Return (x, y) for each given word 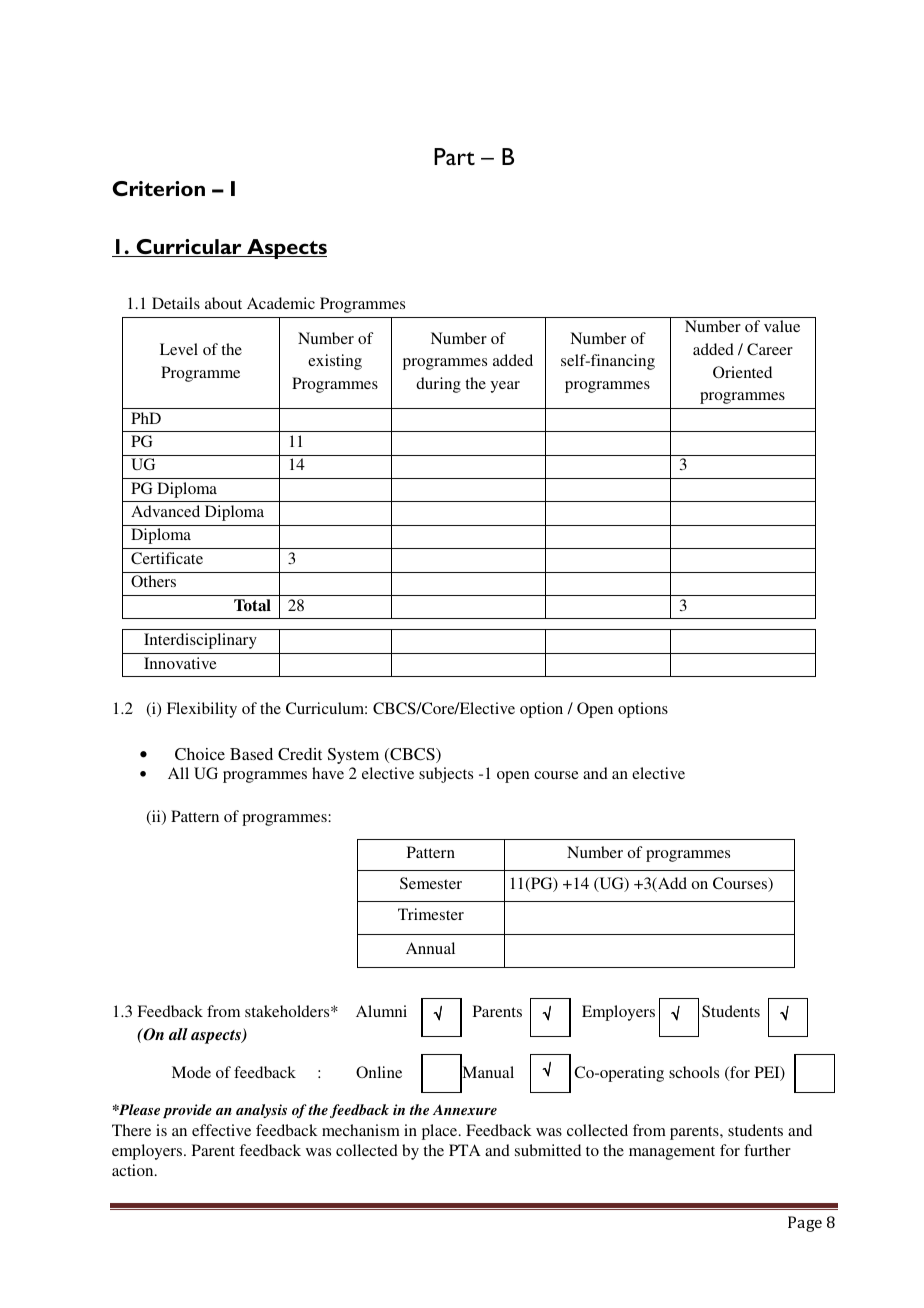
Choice (200, 754)
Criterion (158, 188)
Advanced (165, 511)
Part (454, 156)
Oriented (742, 372)
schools (694, 1072)
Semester (431, 883)
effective (221, 1130)
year (505, 387)
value (782, 326)
